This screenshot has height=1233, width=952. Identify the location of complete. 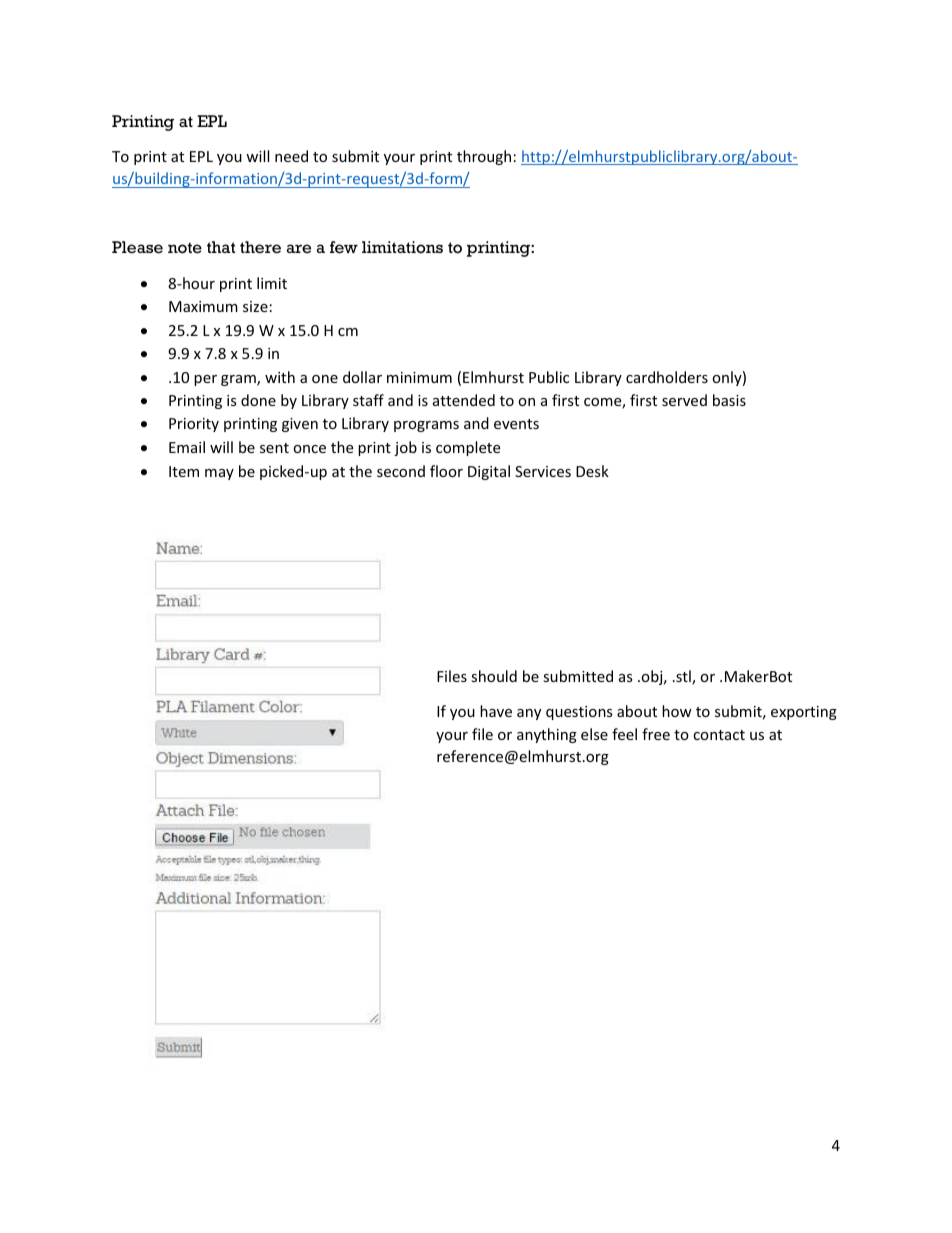
(468, 448).
